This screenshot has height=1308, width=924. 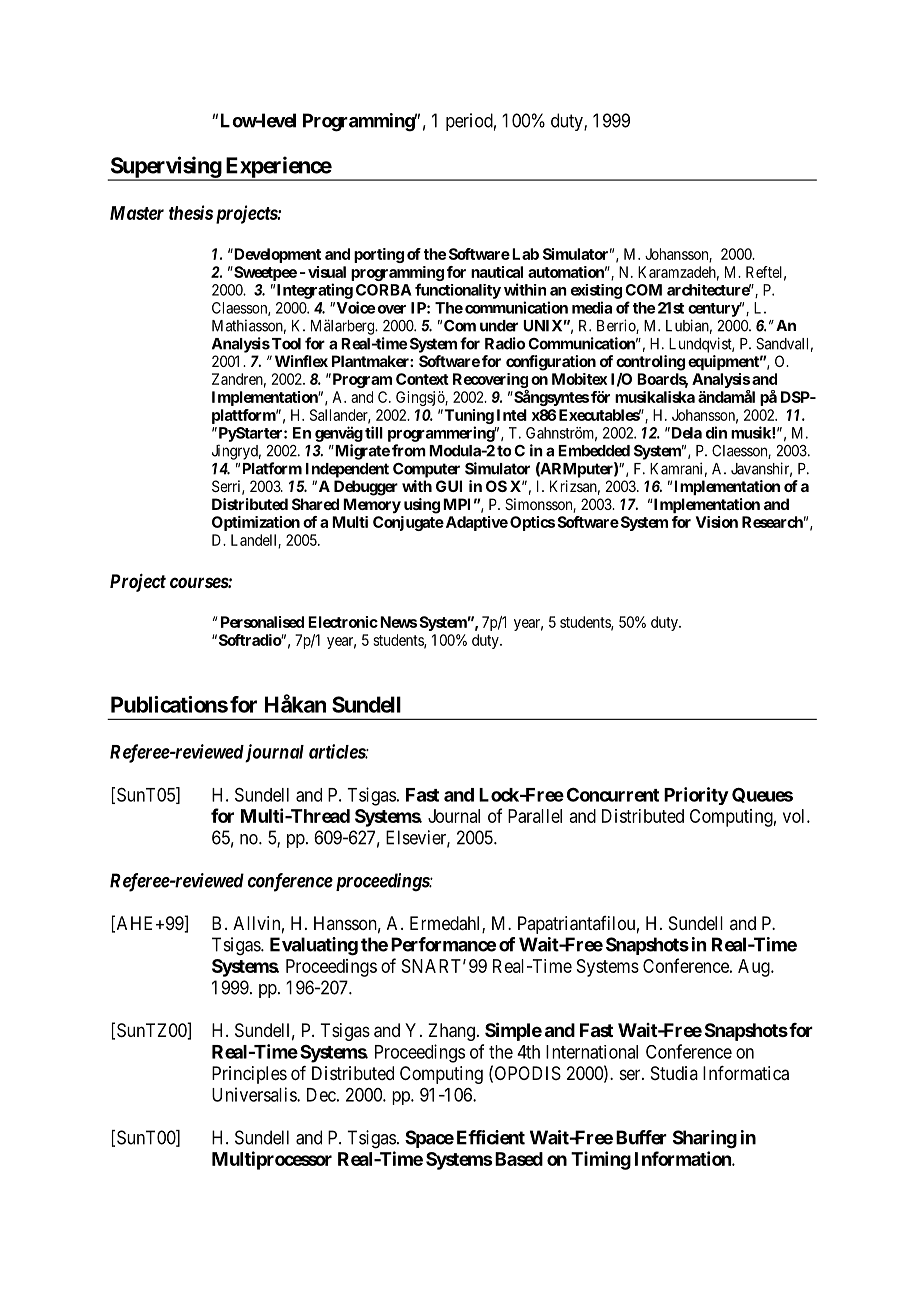 I want to click on Optimization, so click(x=256, y=523).
